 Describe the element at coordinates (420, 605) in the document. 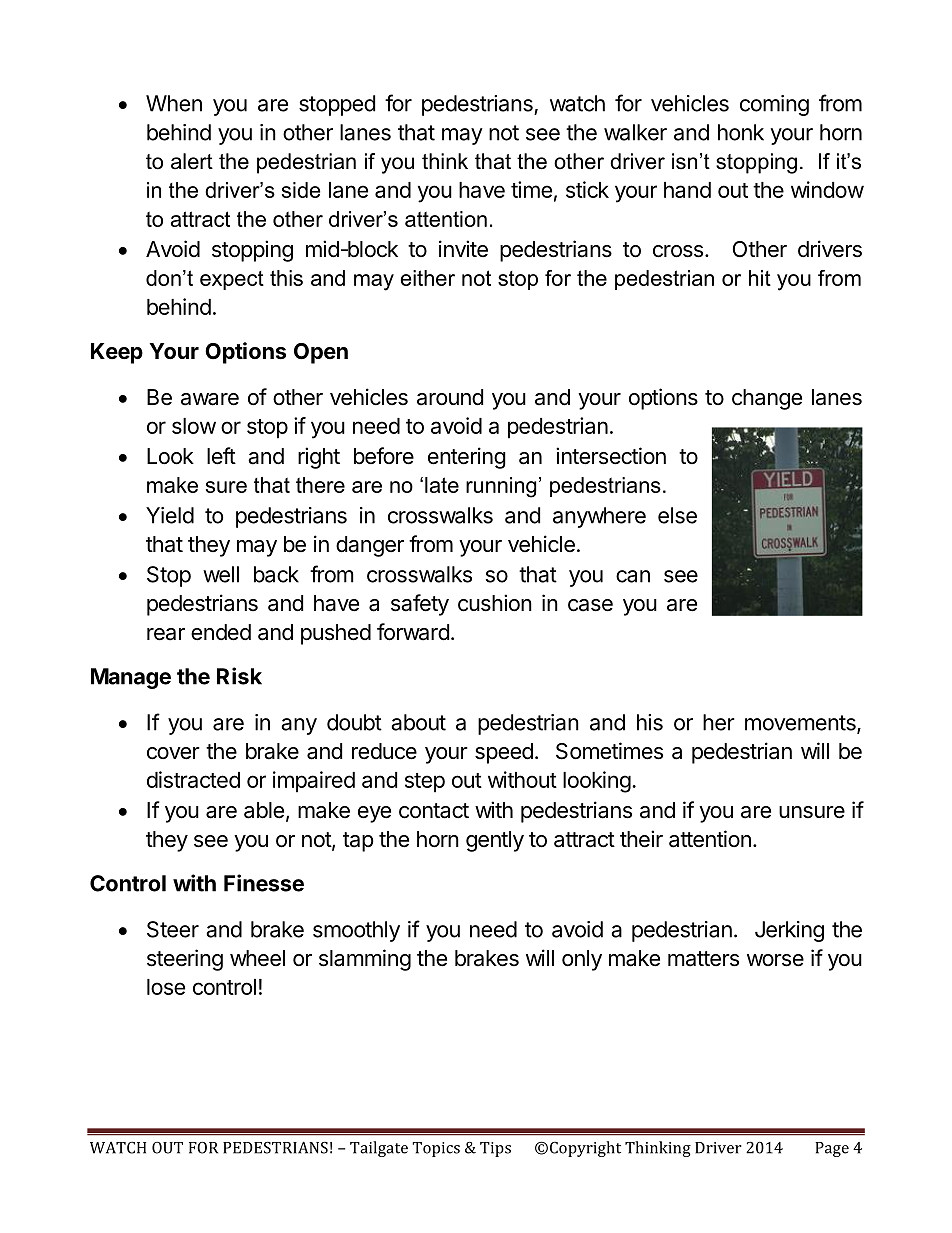

I see `safety` at that location.
